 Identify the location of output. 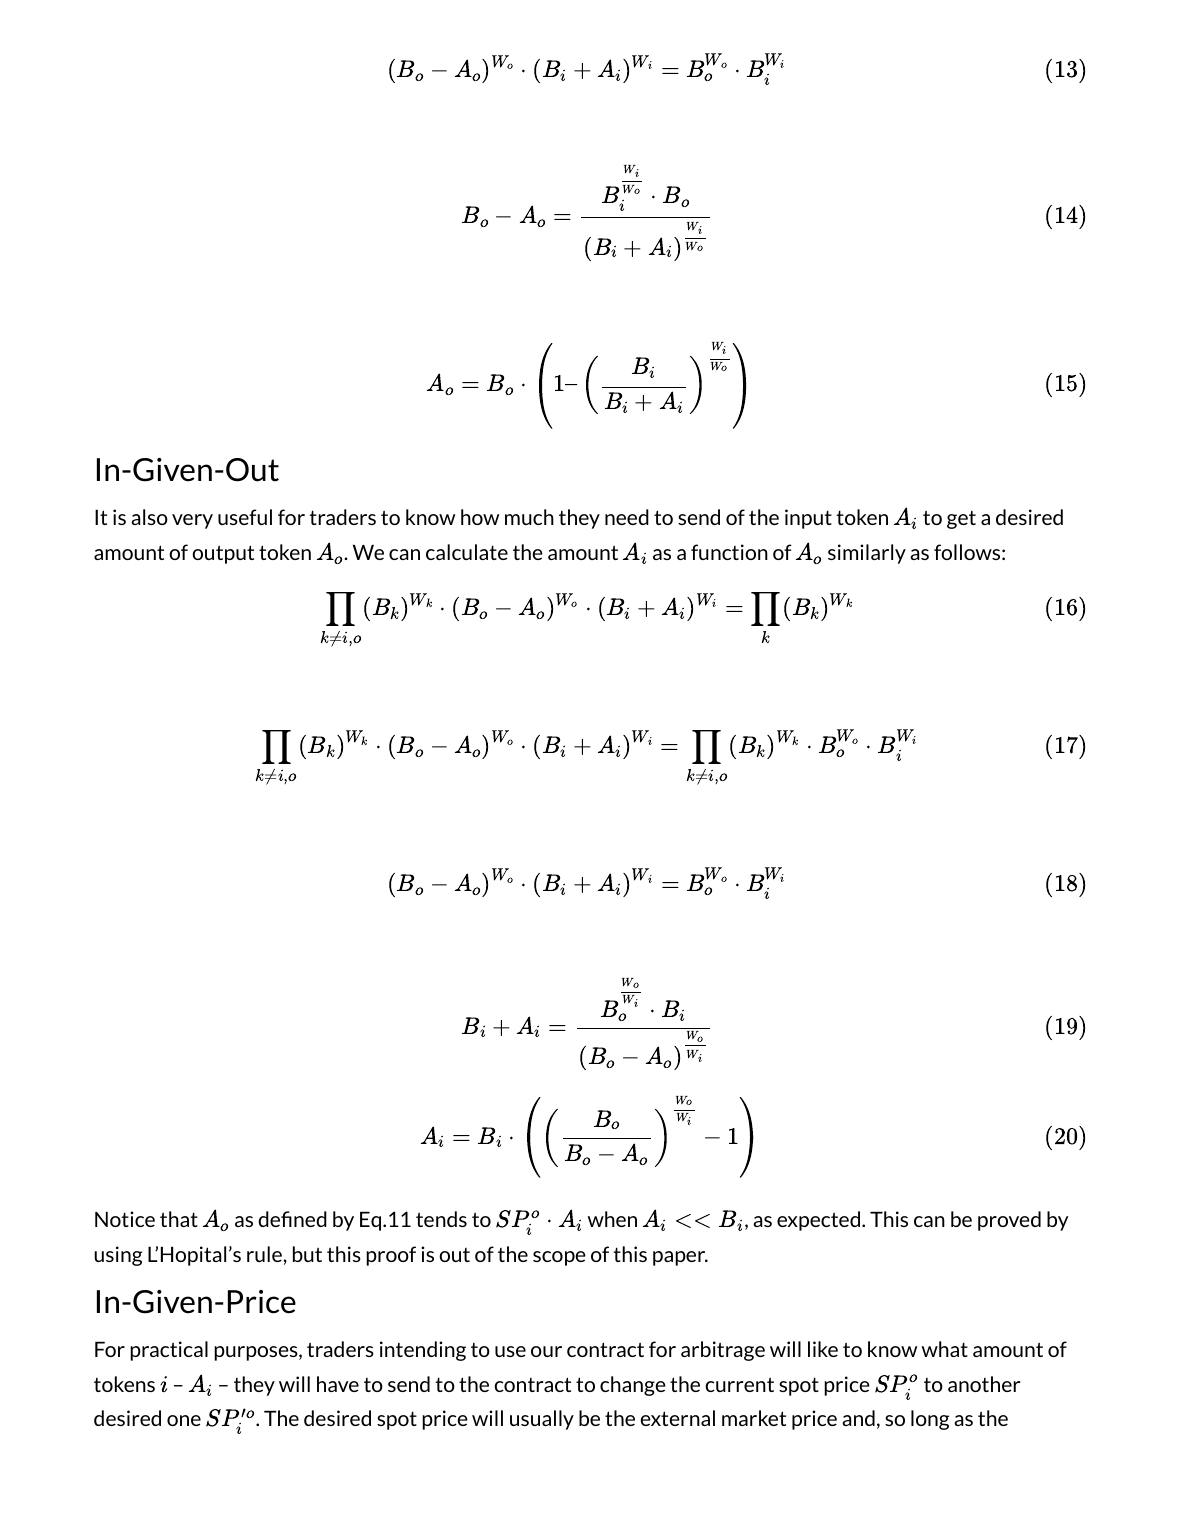
(223, 554).
